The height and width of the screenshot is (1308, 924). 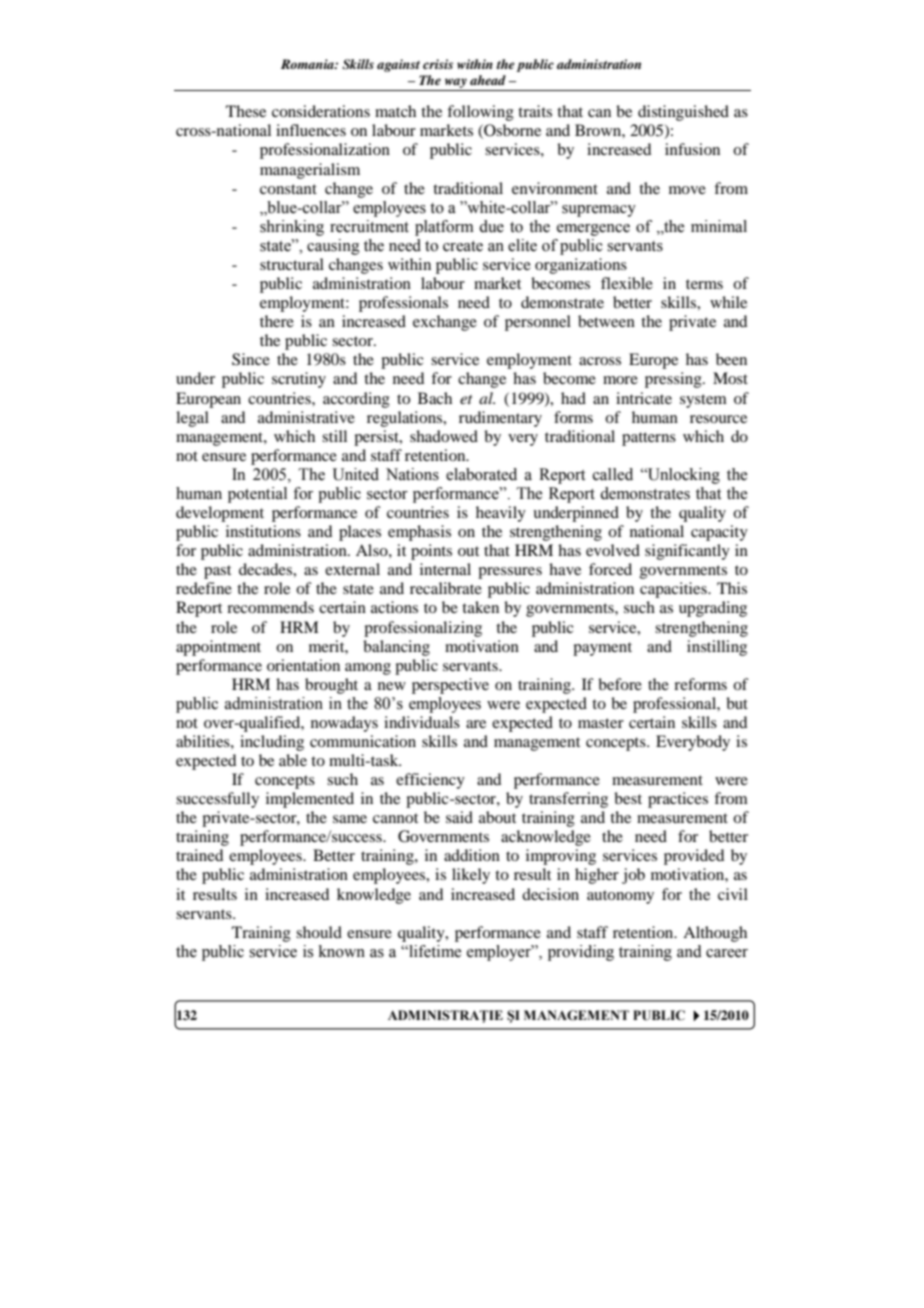 What do you see at coordinates (683, 113) in the screenshot?
I see `distinguished` at bounding box center [683, 113].
